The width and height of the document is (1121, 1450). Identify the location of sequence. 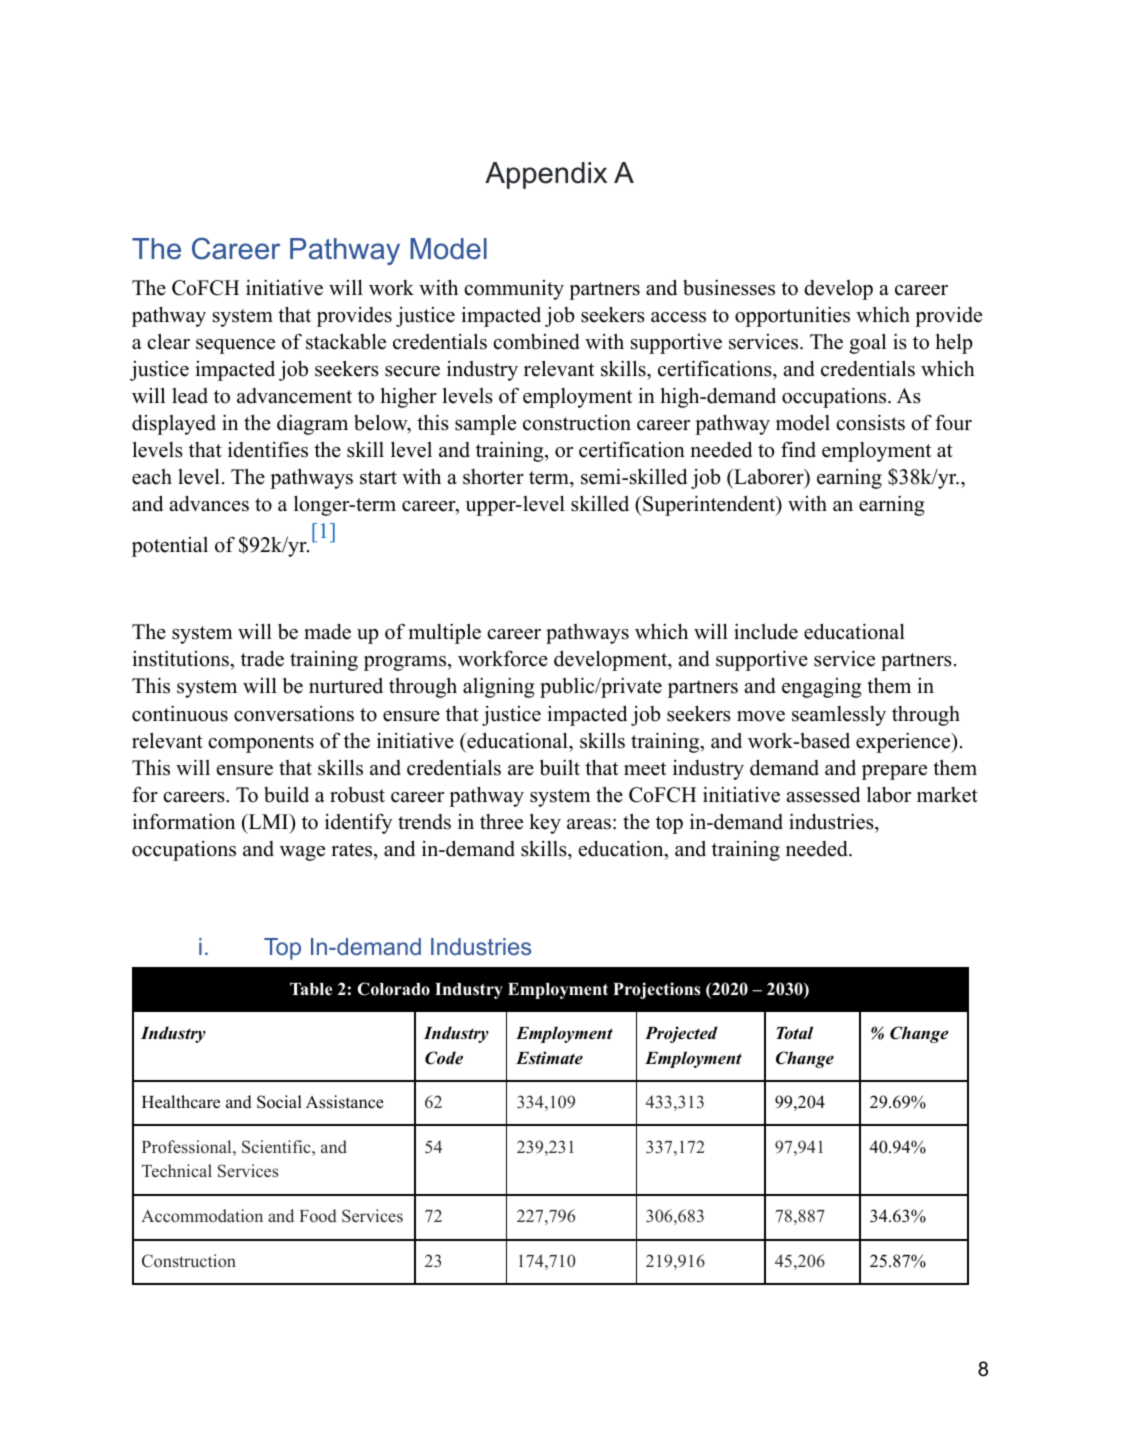
(235, 346).
